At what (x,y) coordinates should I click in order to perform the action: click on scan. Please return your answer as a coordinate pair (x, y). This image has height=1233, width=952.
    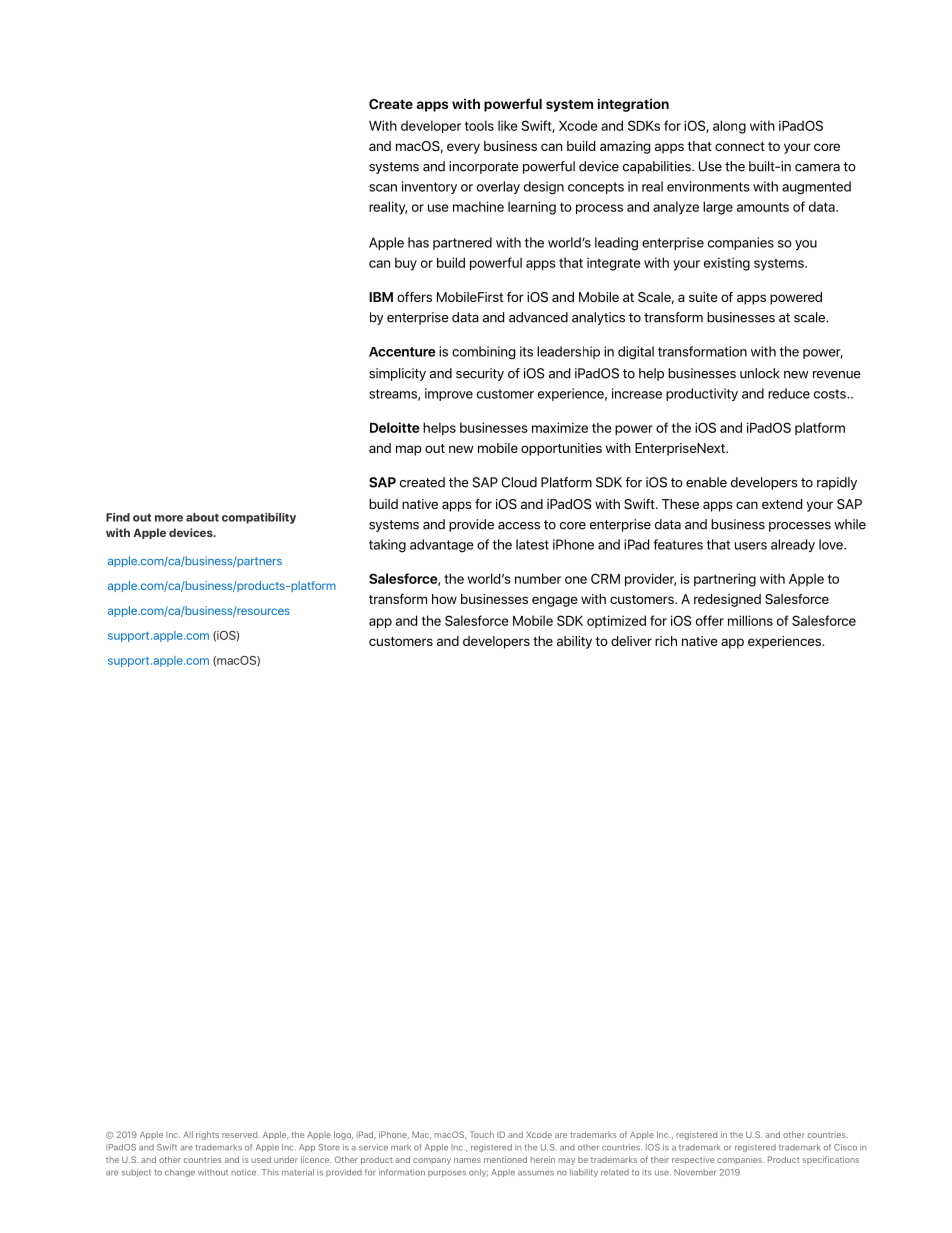
    Looking at the image, I should click on (383, 188).
